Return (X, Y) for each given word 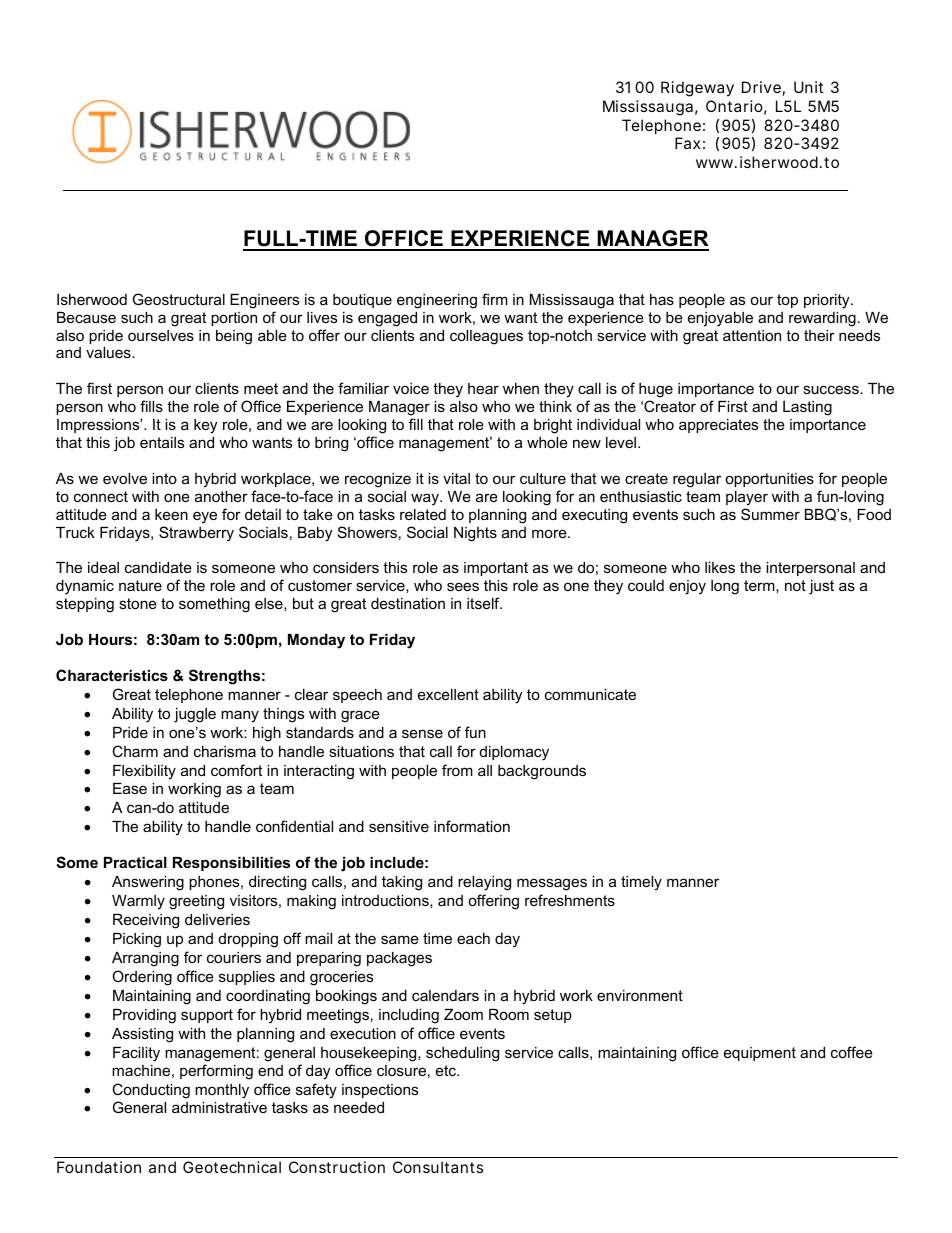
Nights (475, 534)
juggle (195, 715)
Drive (761, 87)
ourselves (161, 335)
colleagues (486, 337)
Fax (687, 143)
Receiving (146, 921)
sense (422, 733)
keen (171, 514)
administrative (219, 1107)
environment (640, 995)
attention (752, 335)
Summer (770, 514)
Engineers (264, 301)
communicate (590, 694)
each (473, 938)
